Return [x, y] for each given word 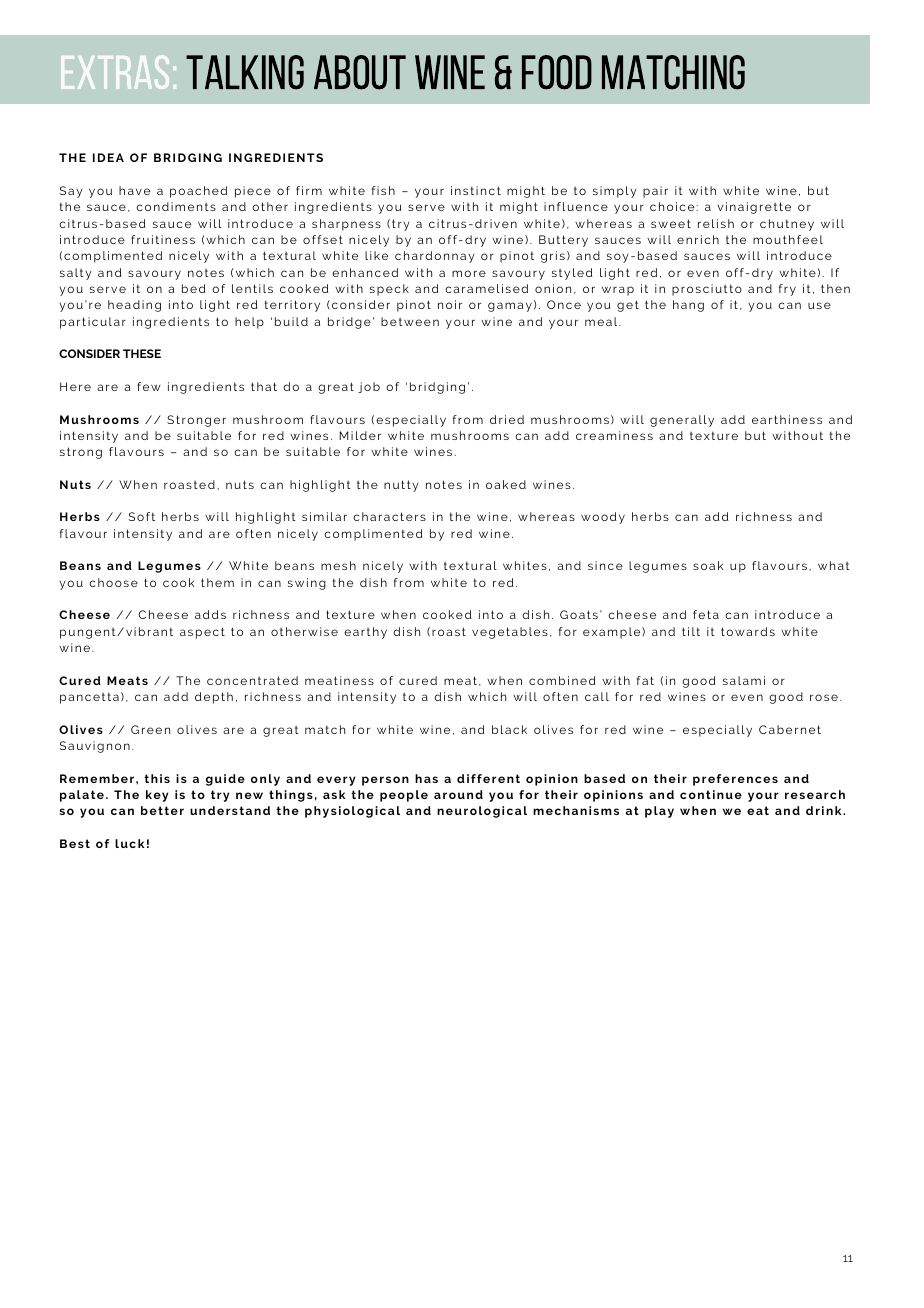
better [162, 810]
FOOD [557, 72]
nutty [401, 486]
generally [682, 421]
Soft [142, 516]
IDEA [108, 157]
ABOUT [360, 72]
